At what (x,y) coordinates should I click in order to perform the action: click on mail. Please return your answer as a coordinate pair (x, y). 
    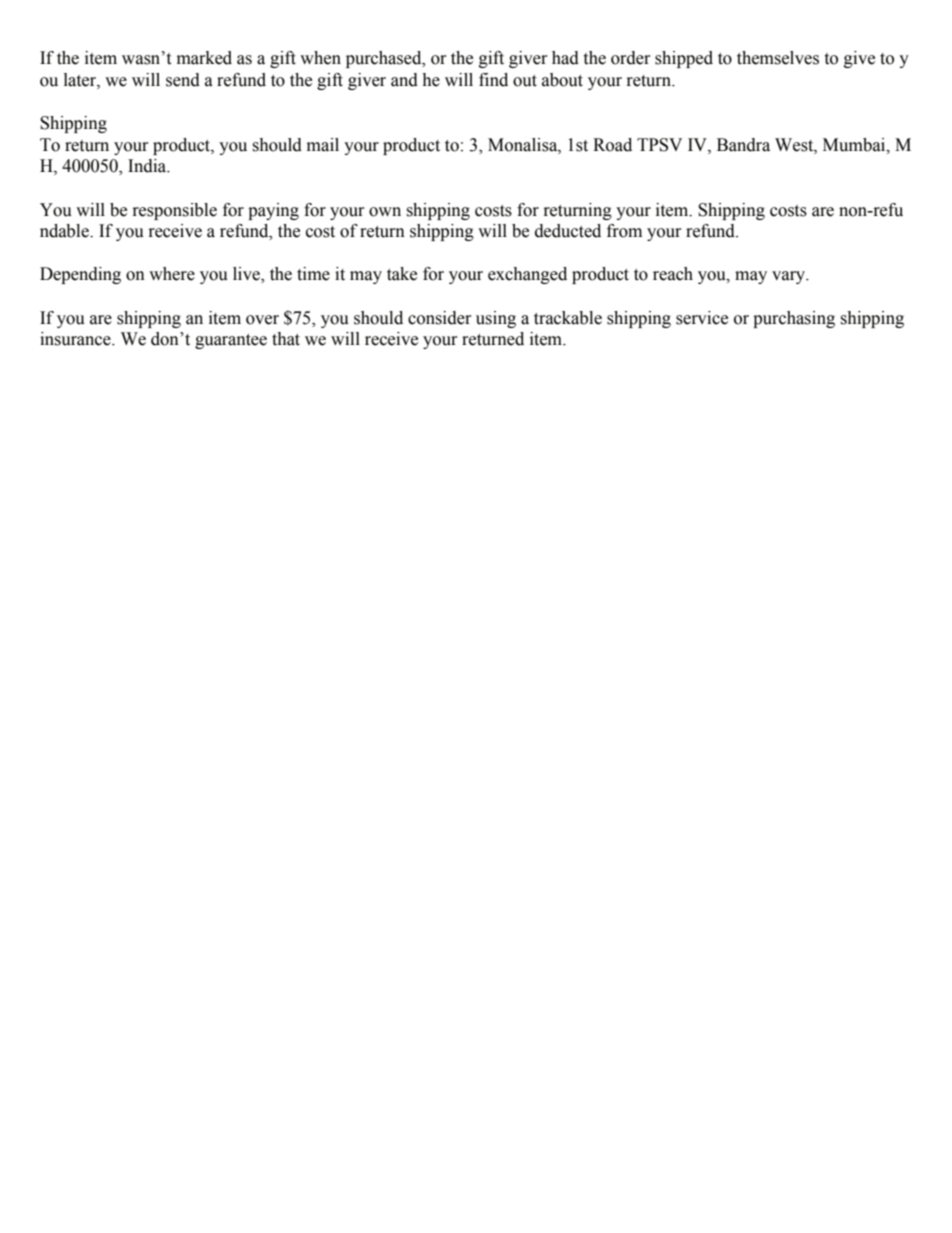
    Looking at the image, I should click on (323, 145).
